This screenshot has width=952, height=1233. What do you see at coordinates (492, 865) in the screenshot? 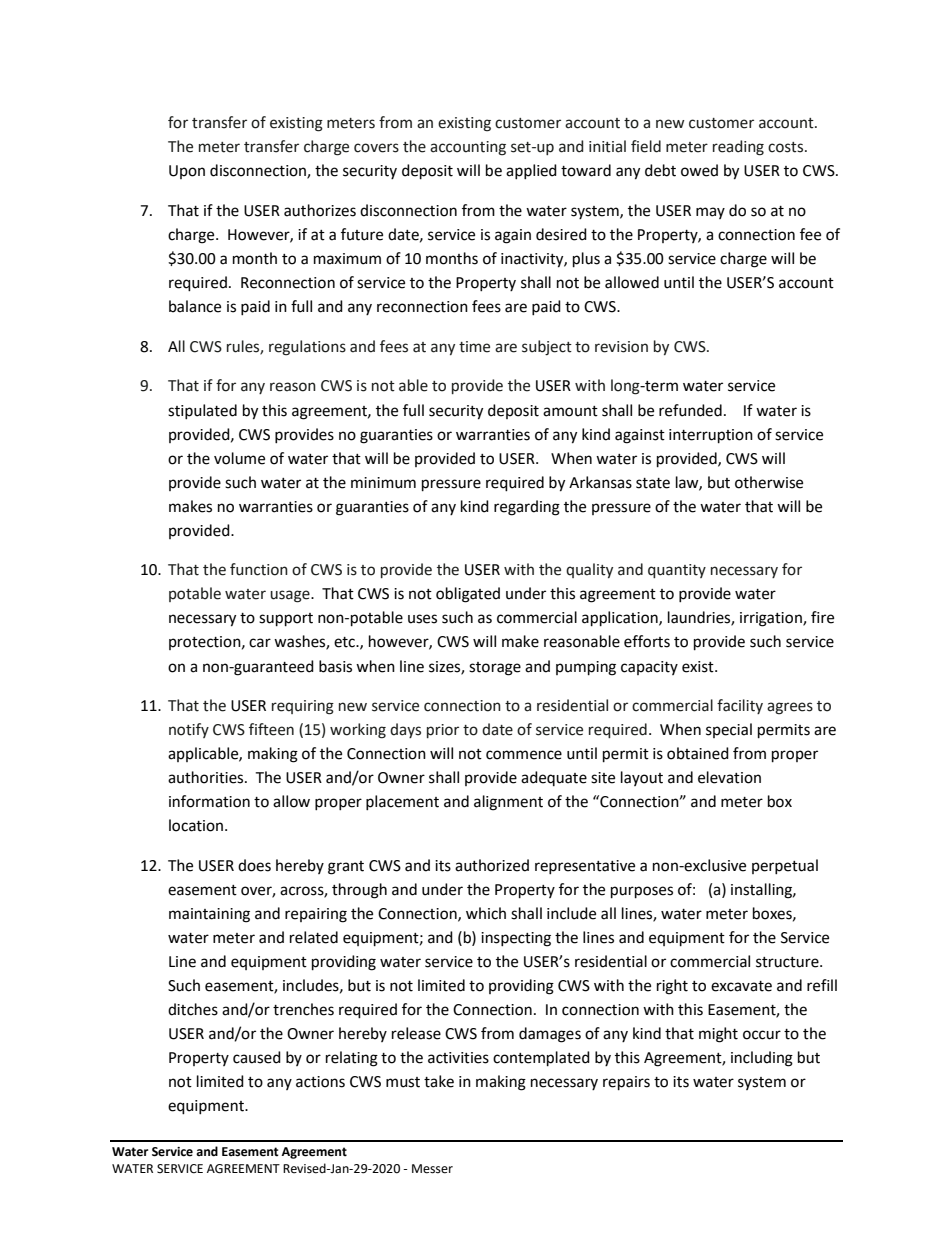
I see `authorized` at bounding box center [492, 865].
